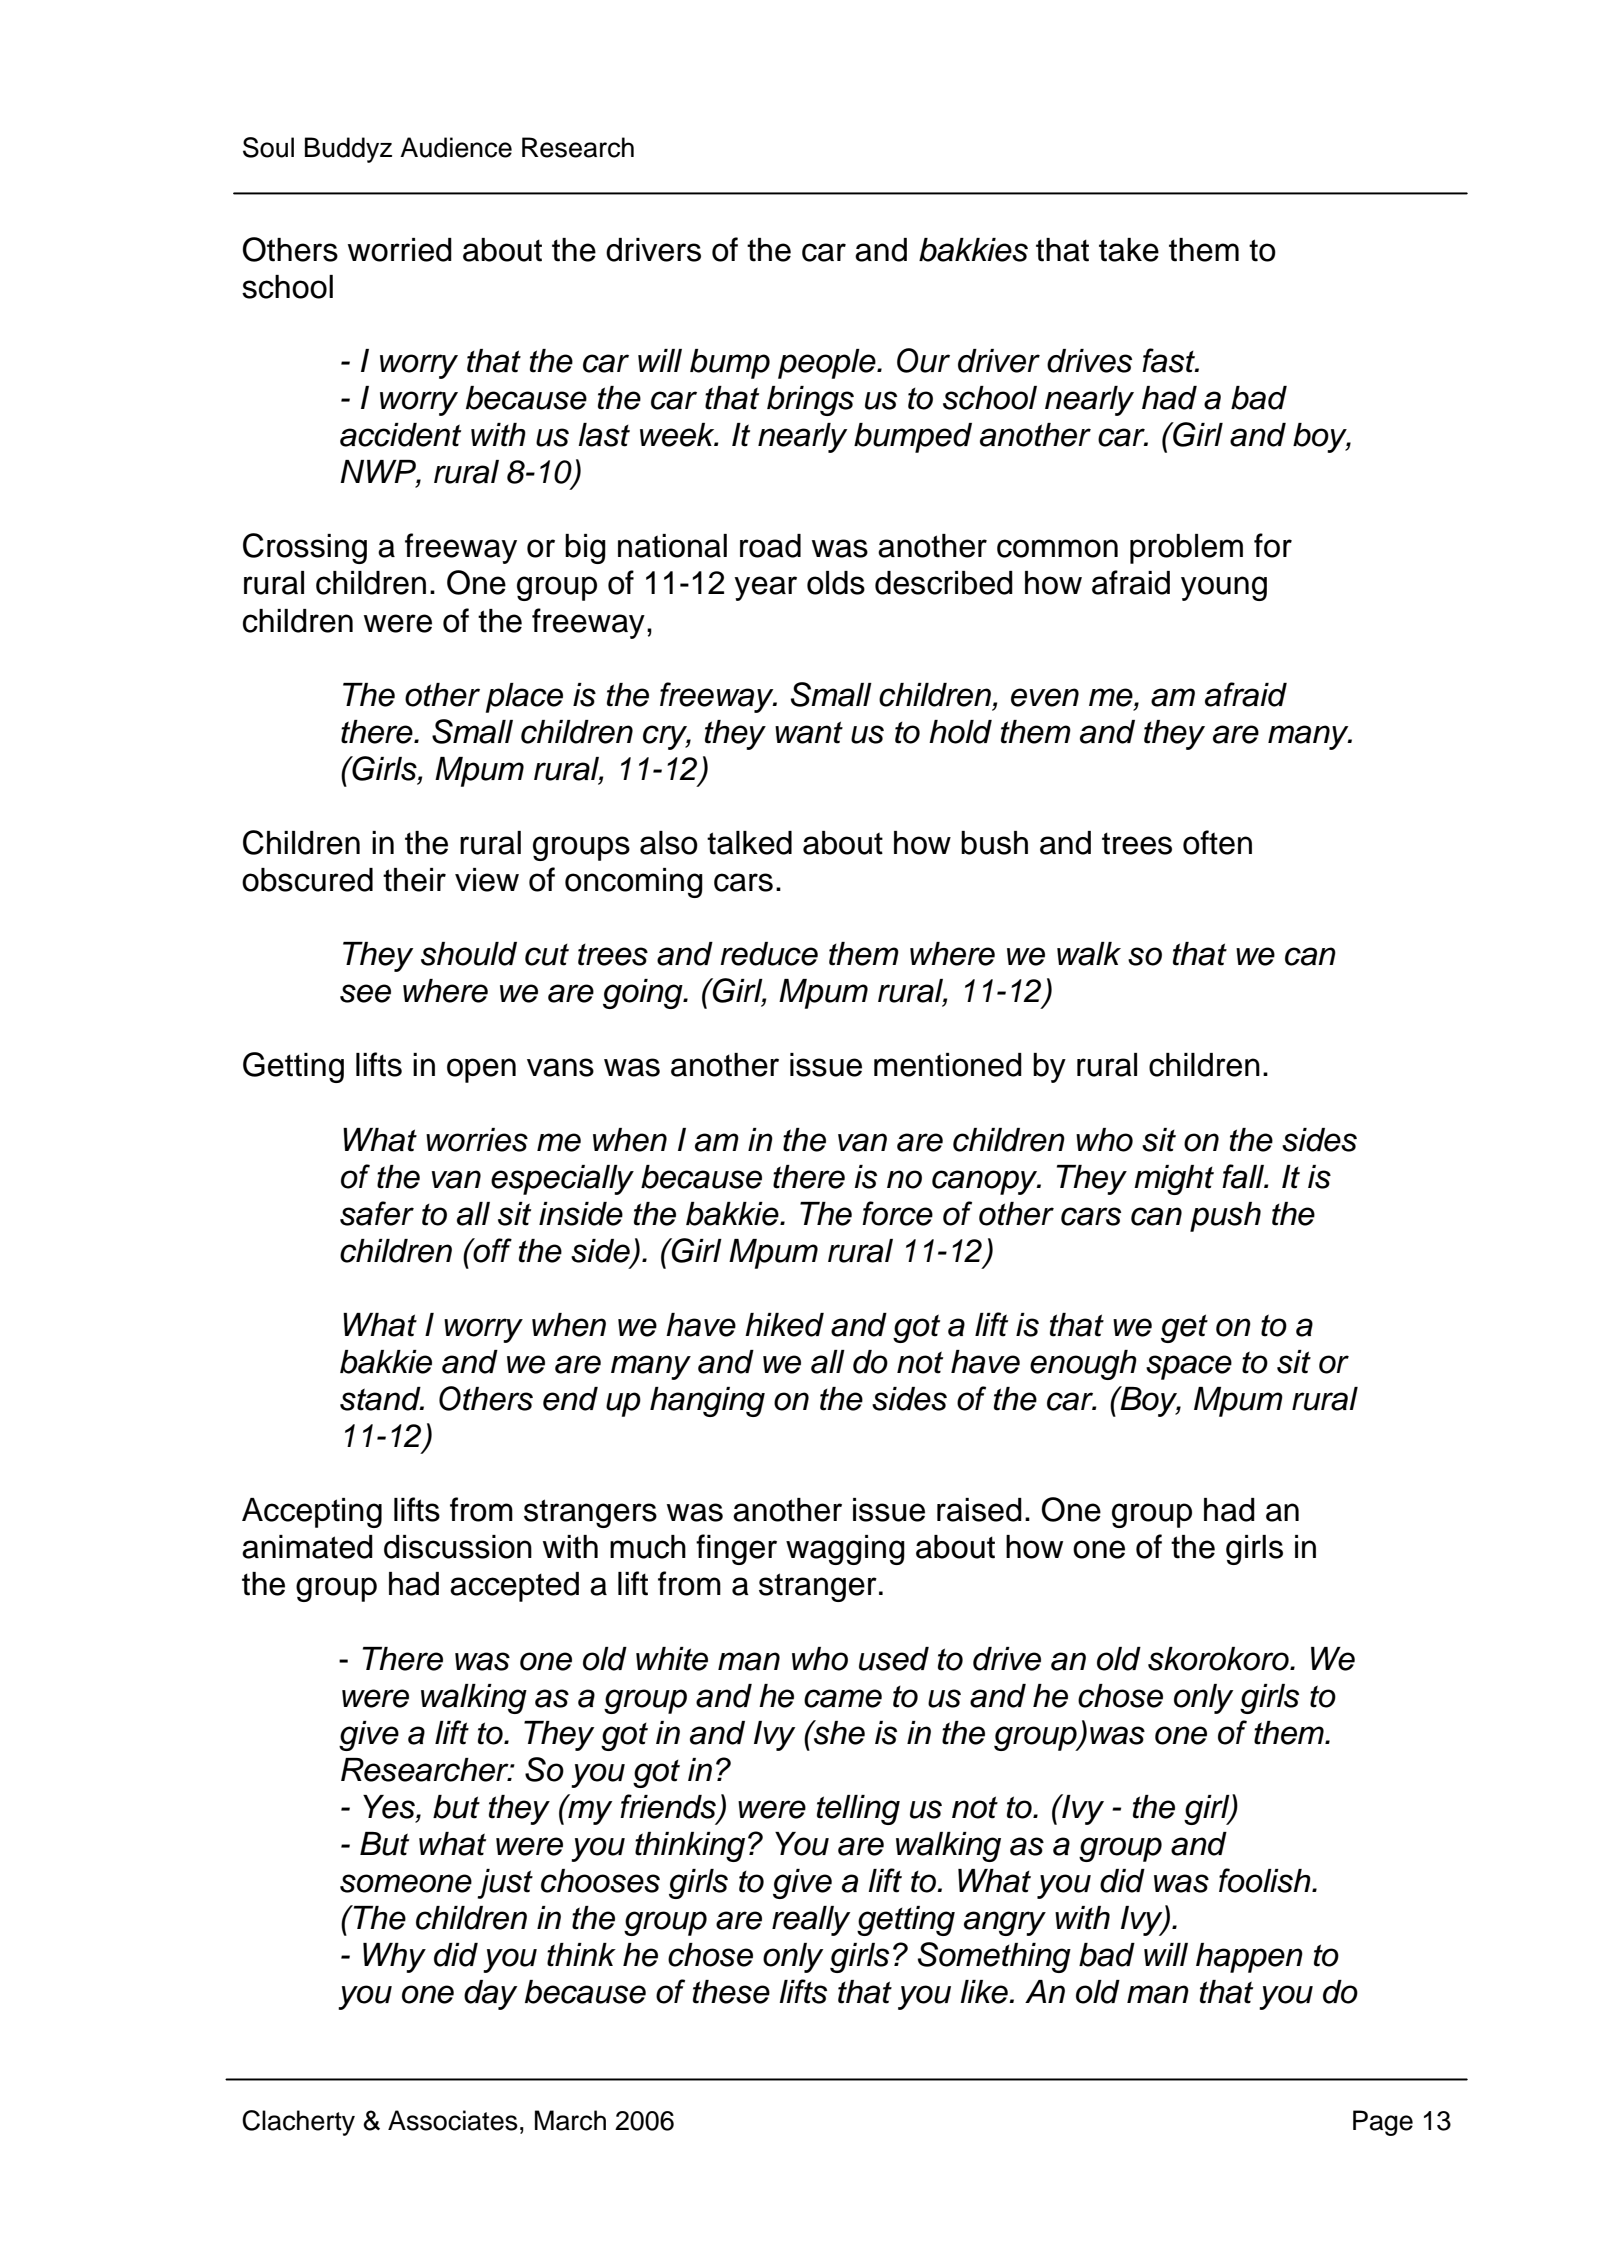 This screenshot has width=1599, height=2262. Describe the element at coordinates (477, 1140) in the screenshot. I see `worries` at that location.
